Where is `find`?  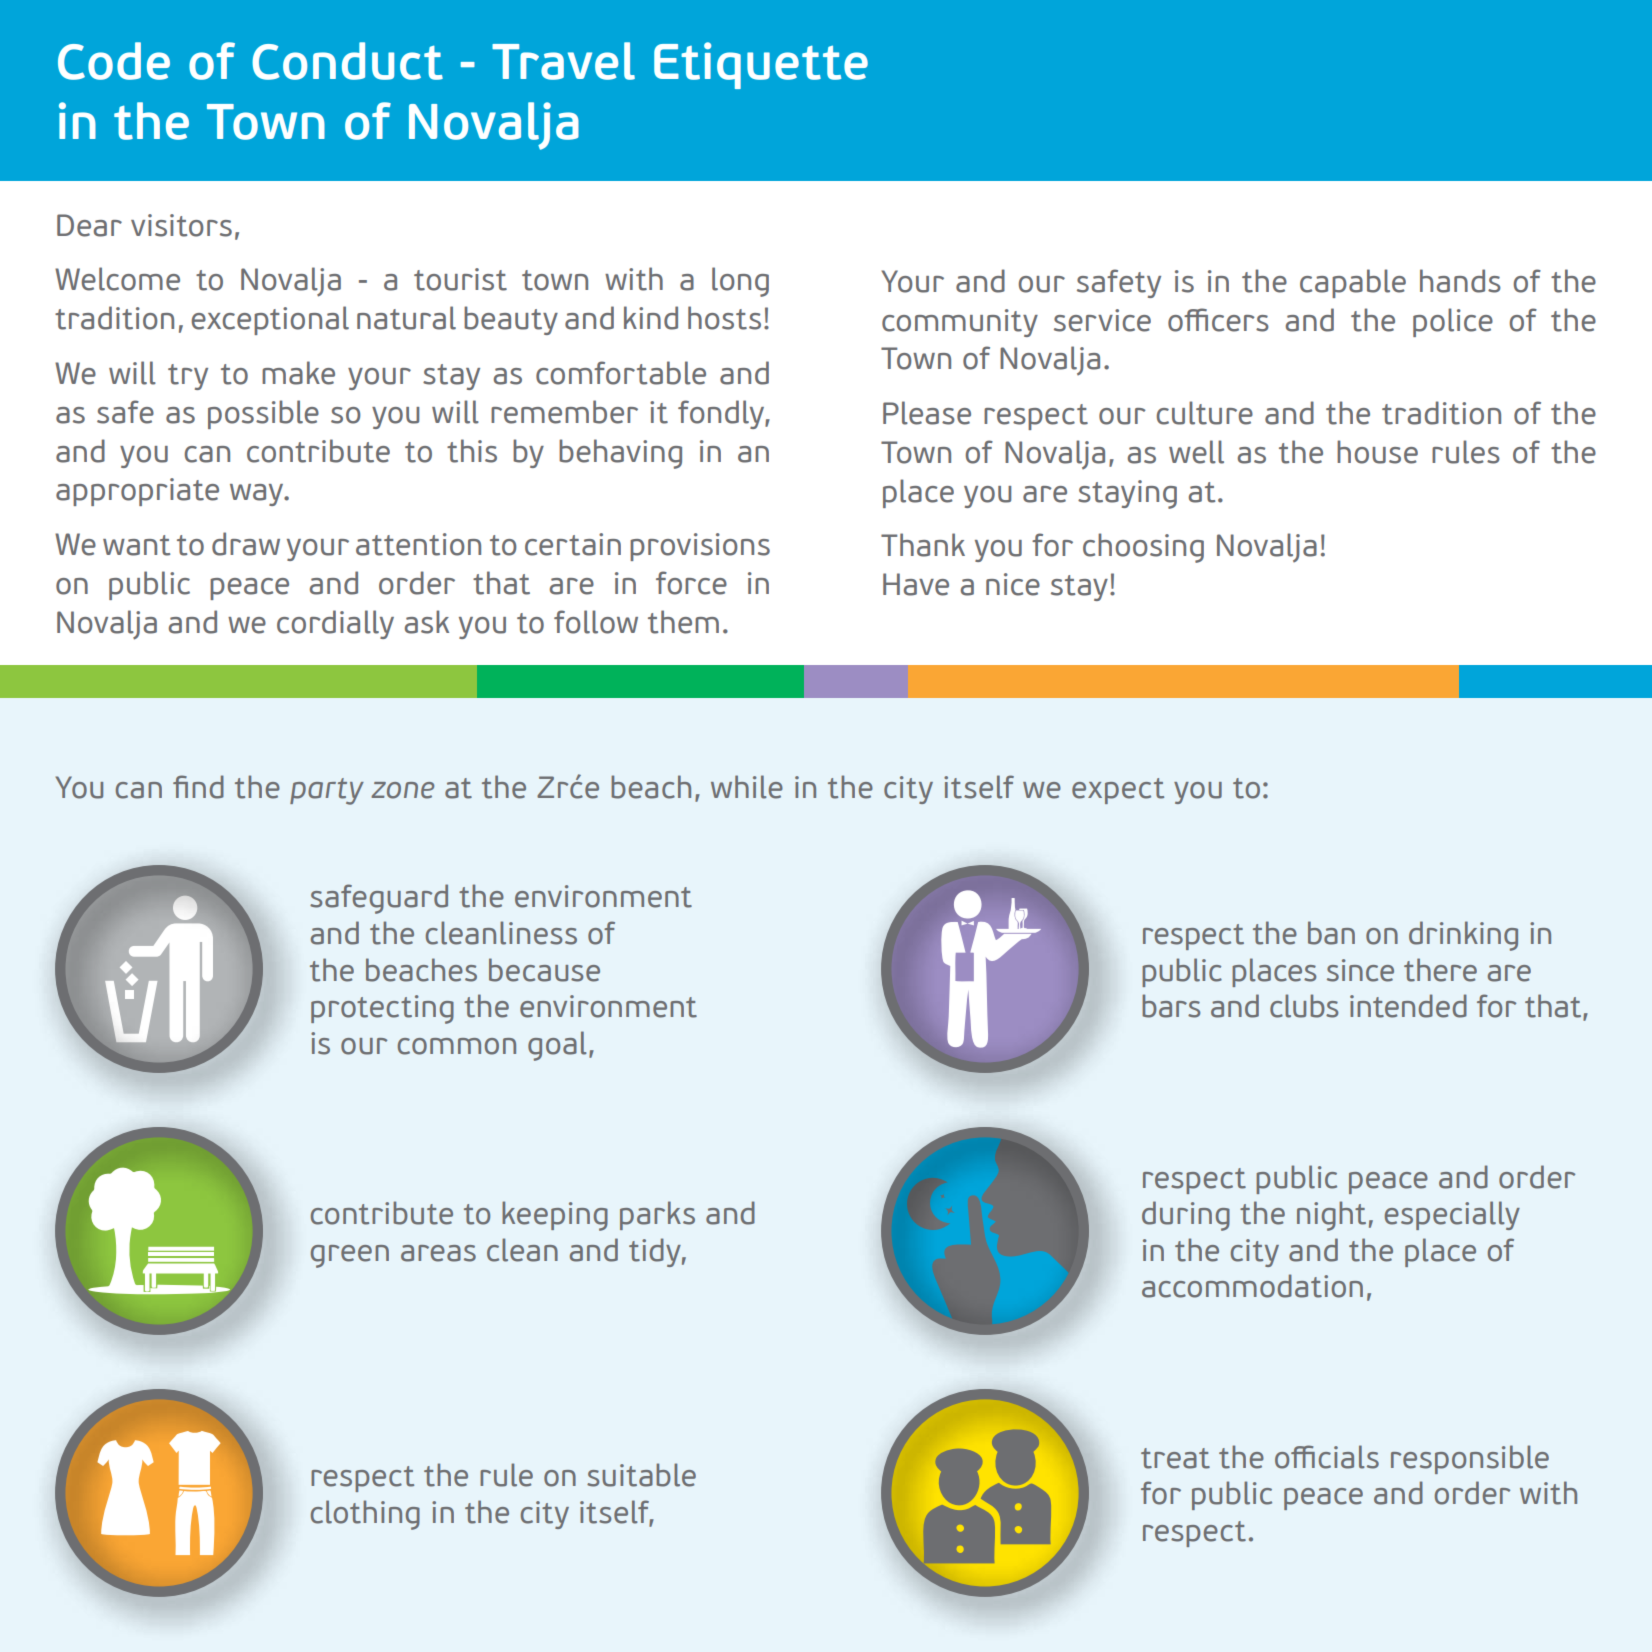 find is located at coordinates (198, 787).
